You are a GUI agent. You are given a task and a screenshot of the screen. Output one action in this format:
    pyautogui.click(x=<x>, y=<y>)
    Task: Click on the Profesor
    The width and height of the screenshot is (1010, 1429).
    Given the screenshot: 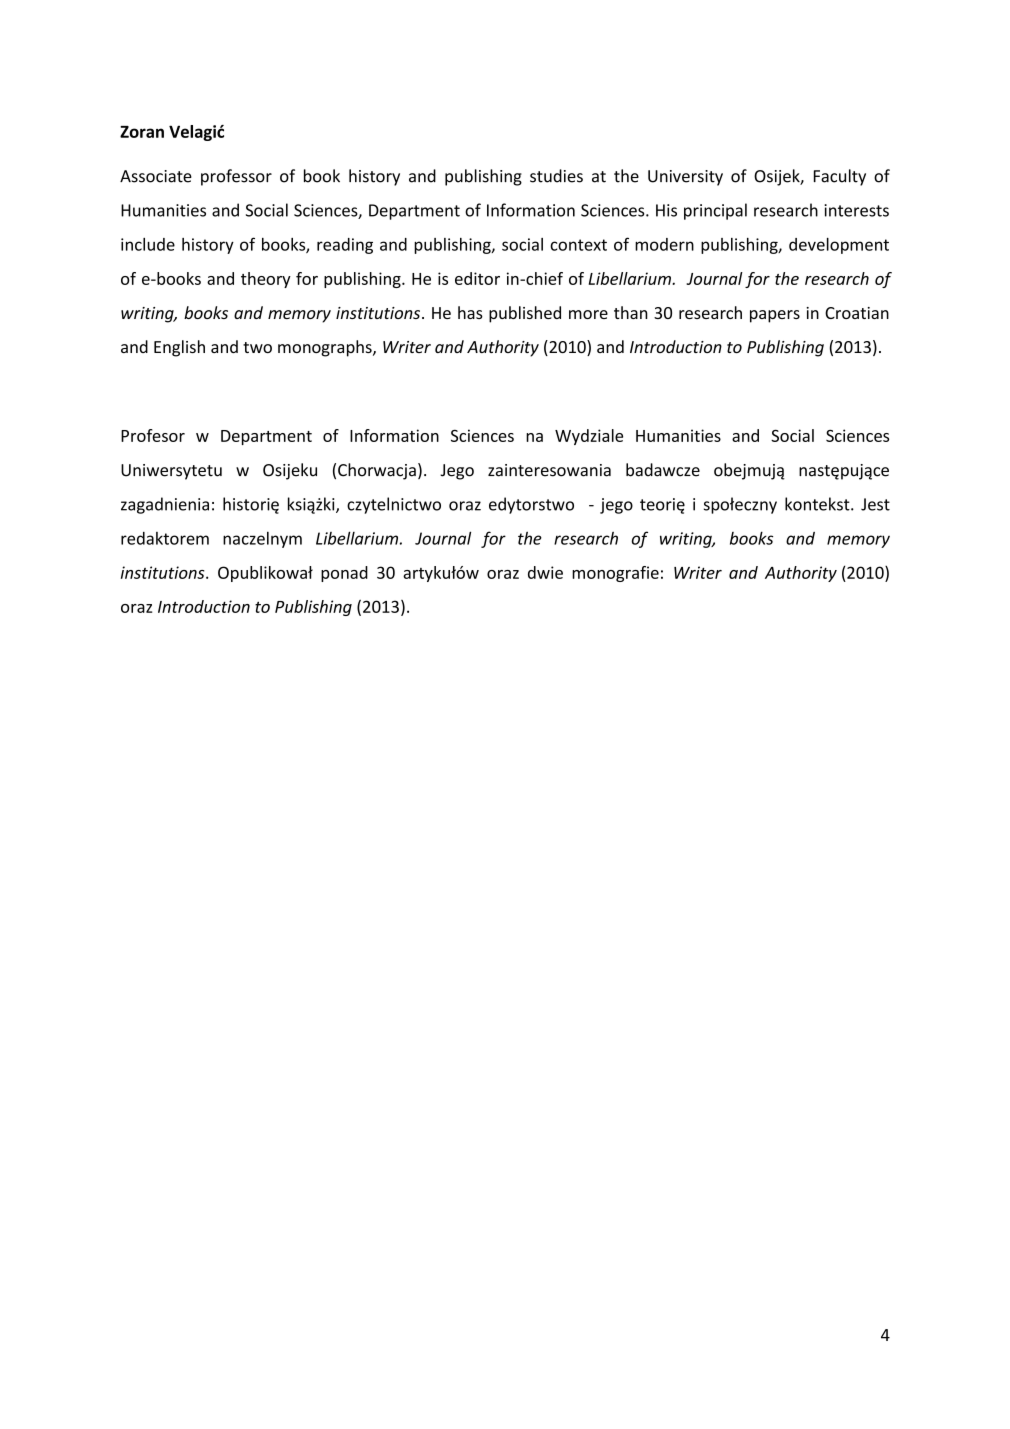 What is the action you would take?
    pyautogui.click(x=153, y=435)
